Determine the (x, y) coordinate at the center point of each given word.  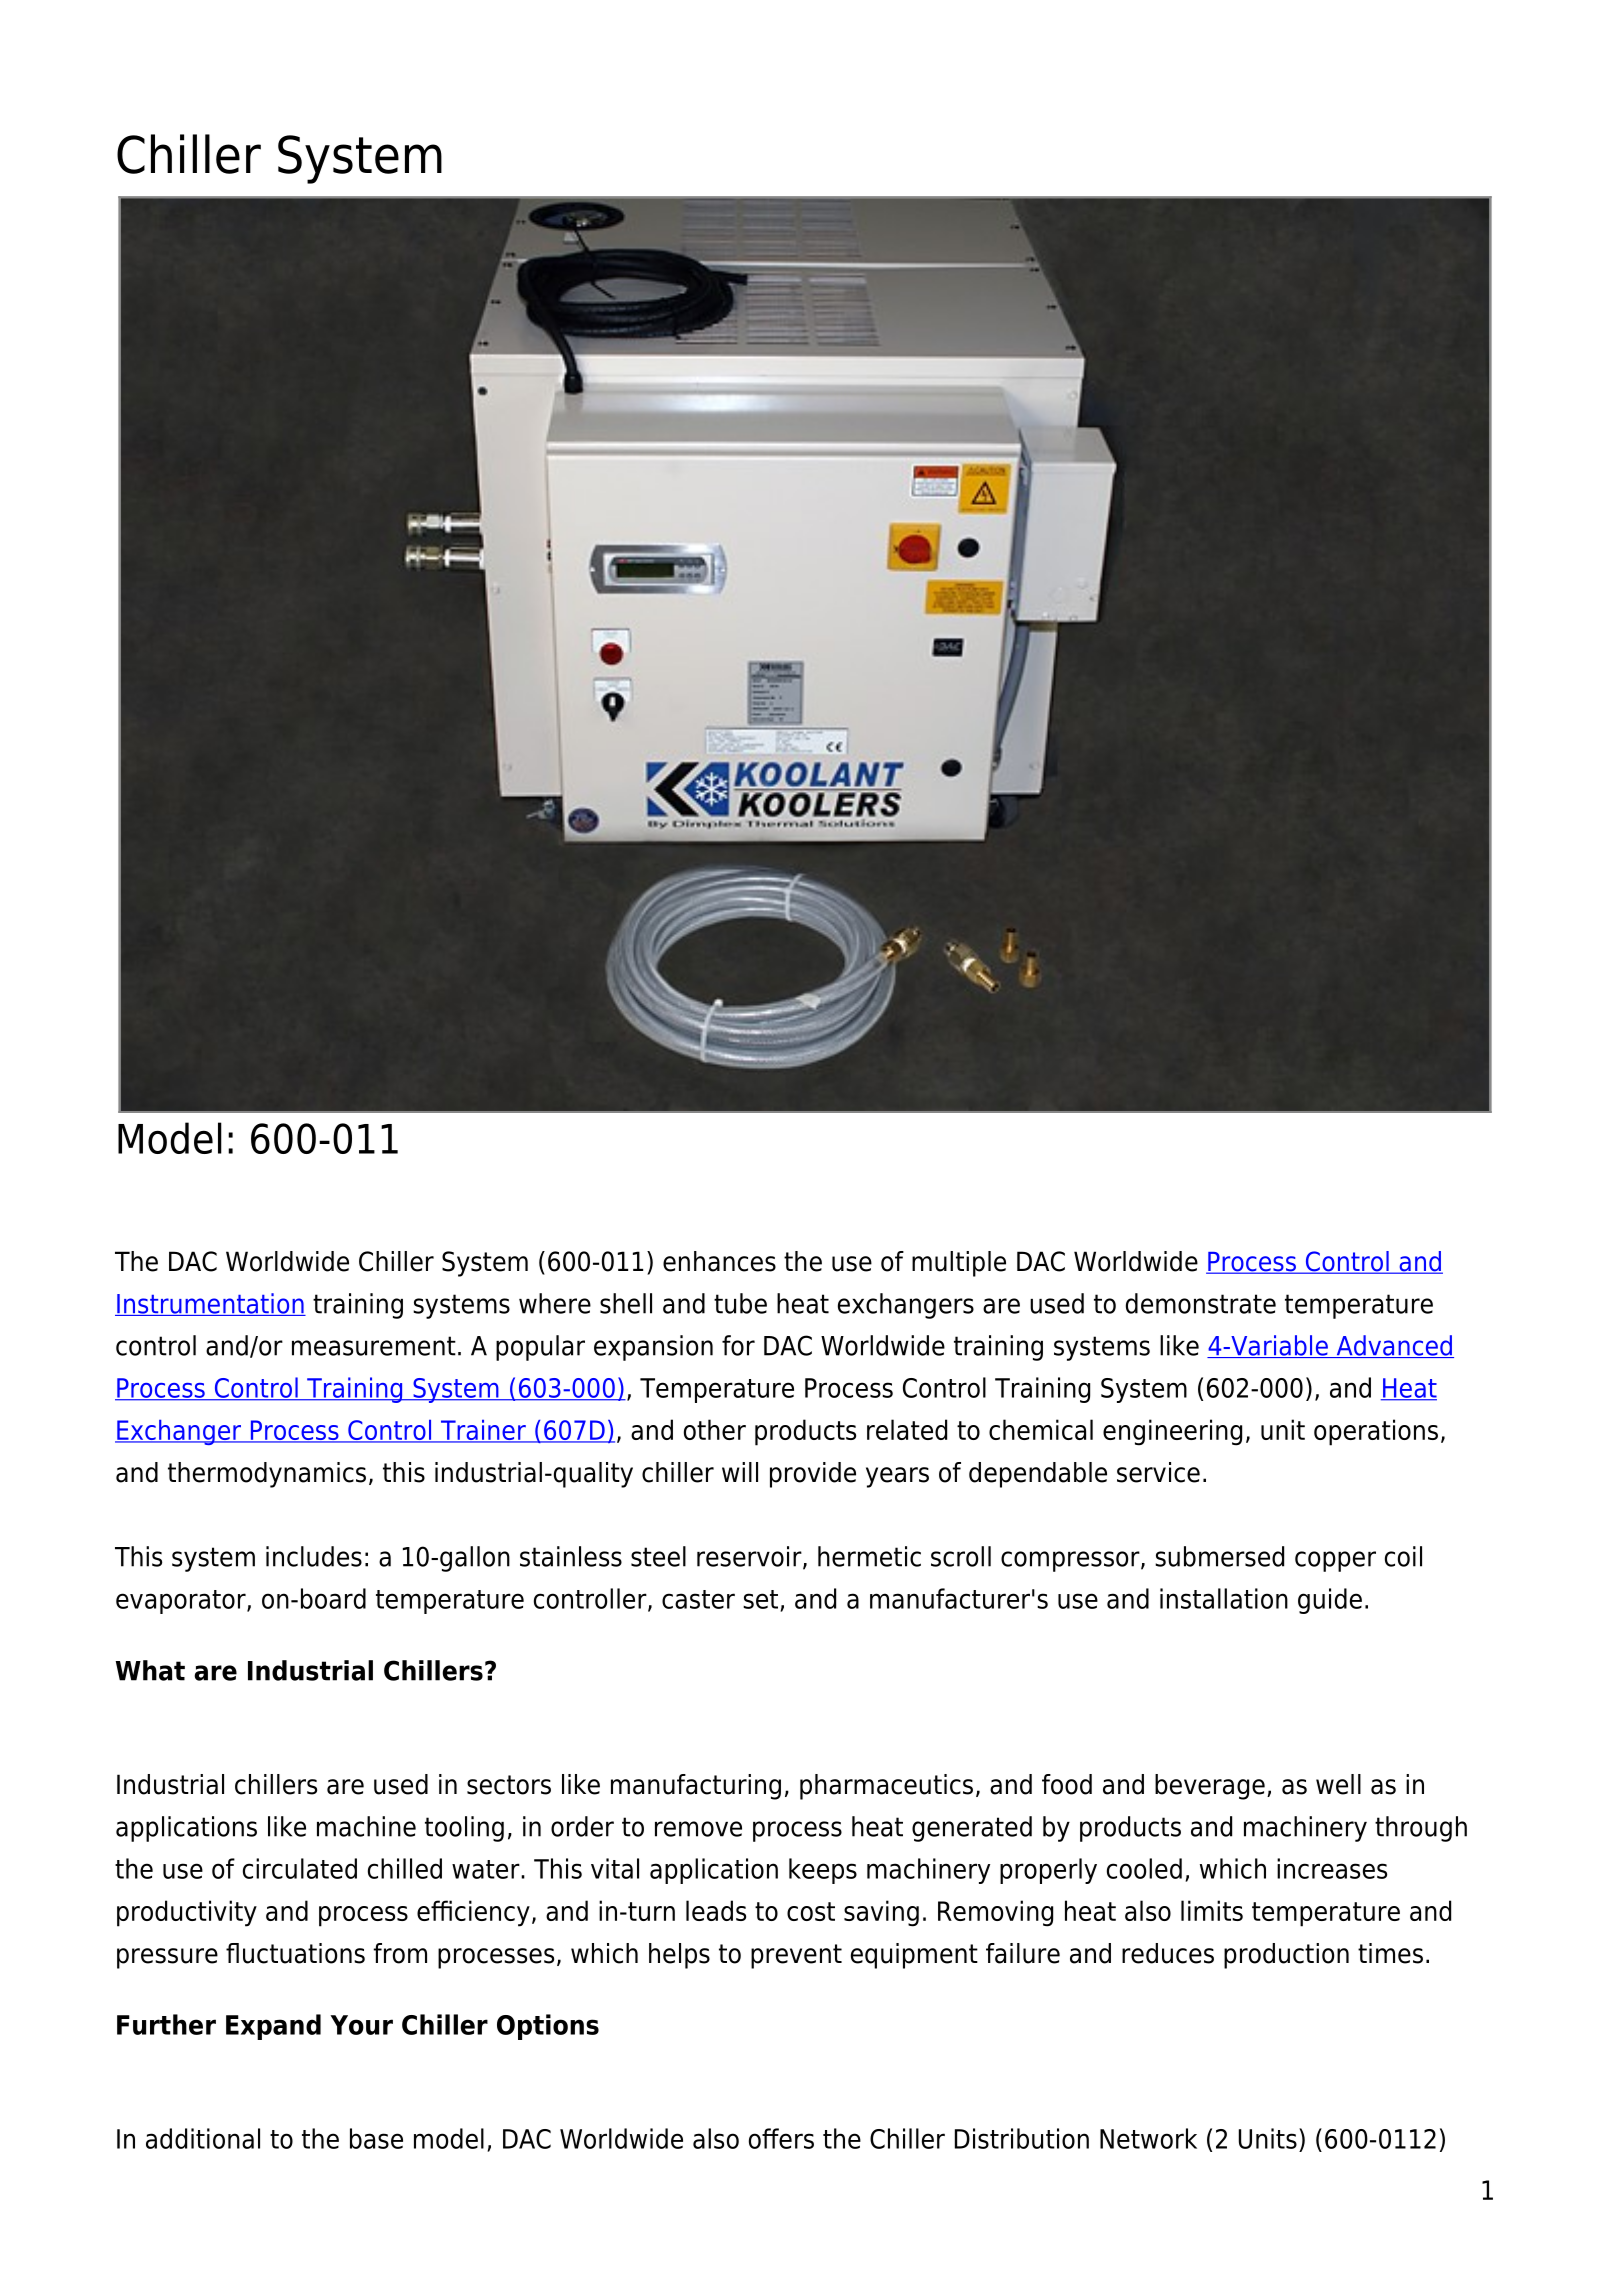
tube (740, 1303)
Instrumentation (210, 1304)
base (376, 2138)
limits (1212, 1910)
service (1158, 1472)
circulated (300, 1868)
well (1338, 1784)
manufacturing (696, 1787)
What (150, 1670)
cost (811, 1911)
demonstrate (1201, 1303)
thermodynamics (267, 1475)
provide (813, 1475)
